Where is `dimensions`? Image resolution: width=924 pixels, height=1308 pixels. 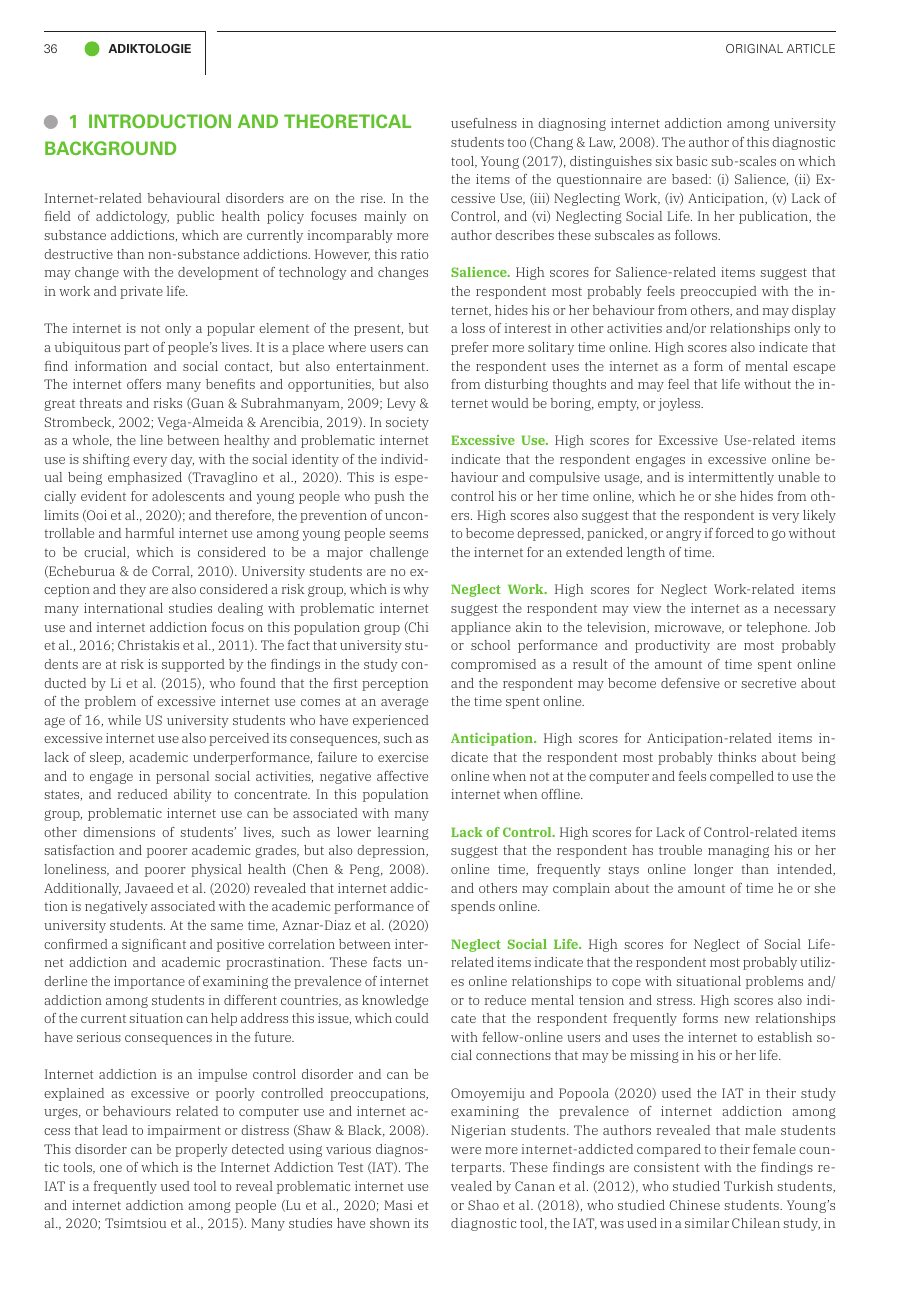
dimensions is located at coordinates (119, 832).
